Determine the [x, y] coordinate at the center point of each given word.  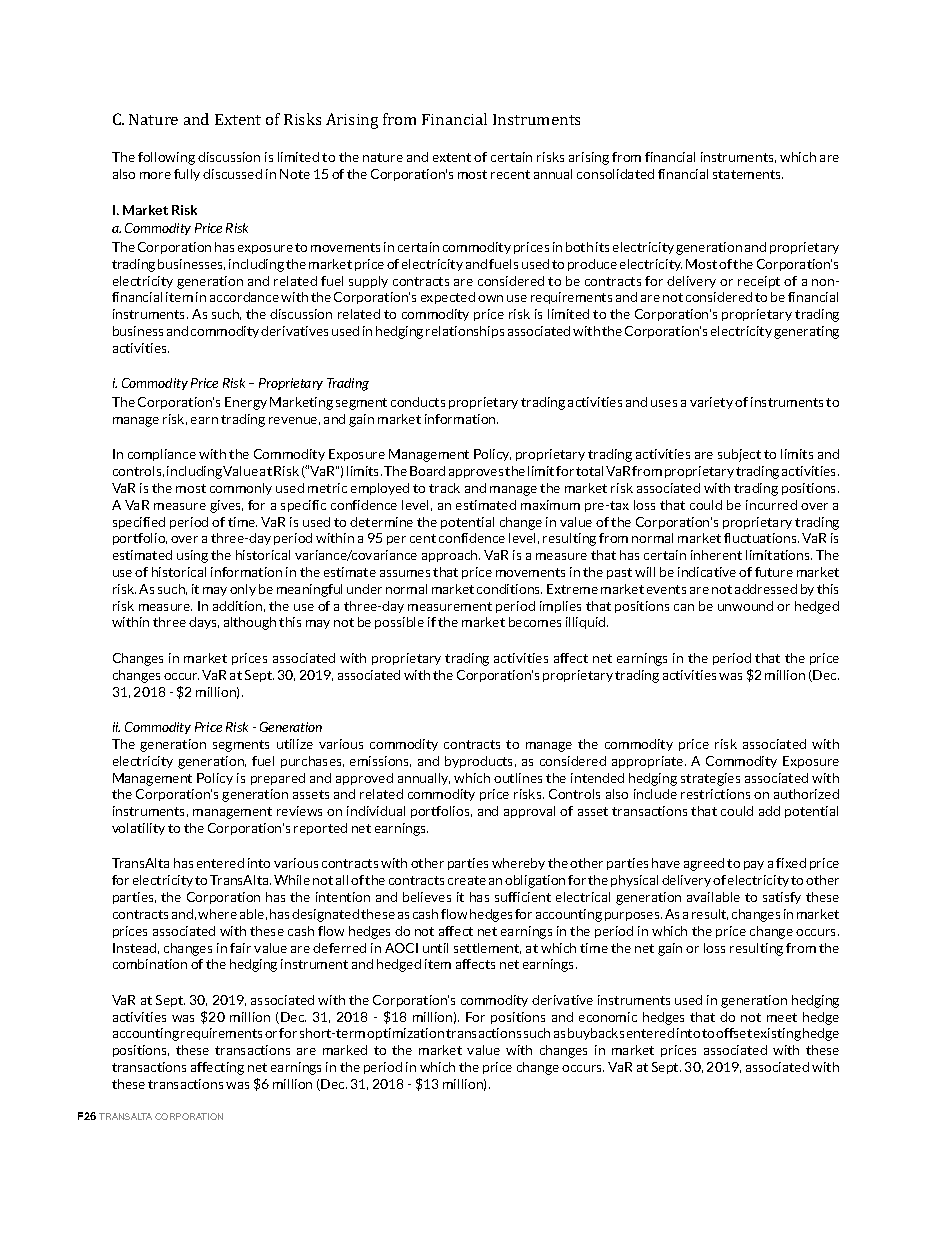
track [444, 488]
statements [748, 174]
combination [150, 964]
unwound [745, 606]
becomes [535, 622]
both [579, 247]
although [250, 623]
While [292, 880]
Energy [246, 403]
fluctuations [761, 538]
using [192, 556]
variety [711, 403]
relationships [465, 332]
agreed [704, 864]
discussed [232, 174]
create [467, 880]
